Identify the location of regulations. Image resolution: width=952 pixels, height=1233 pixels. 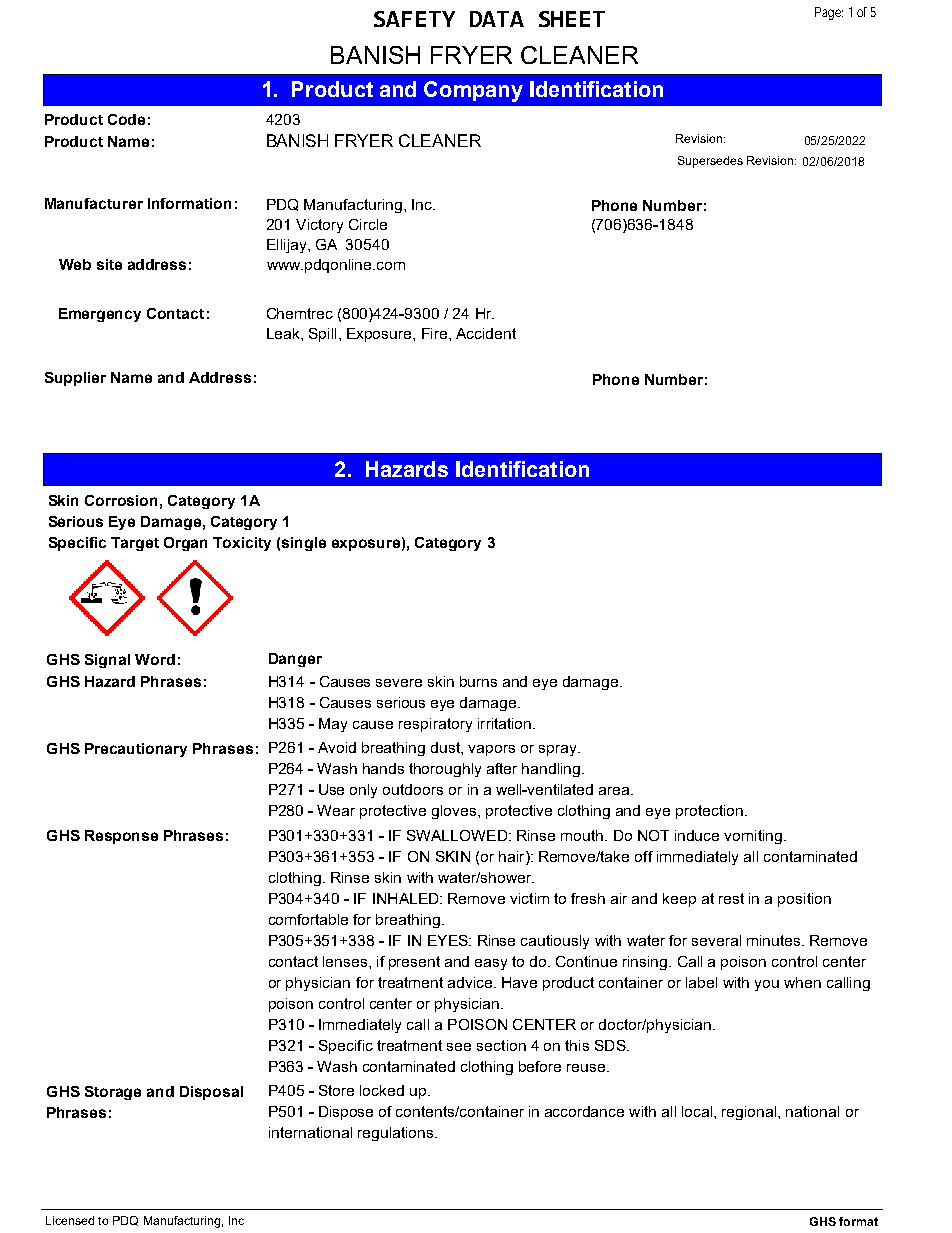
(395, 1134).
